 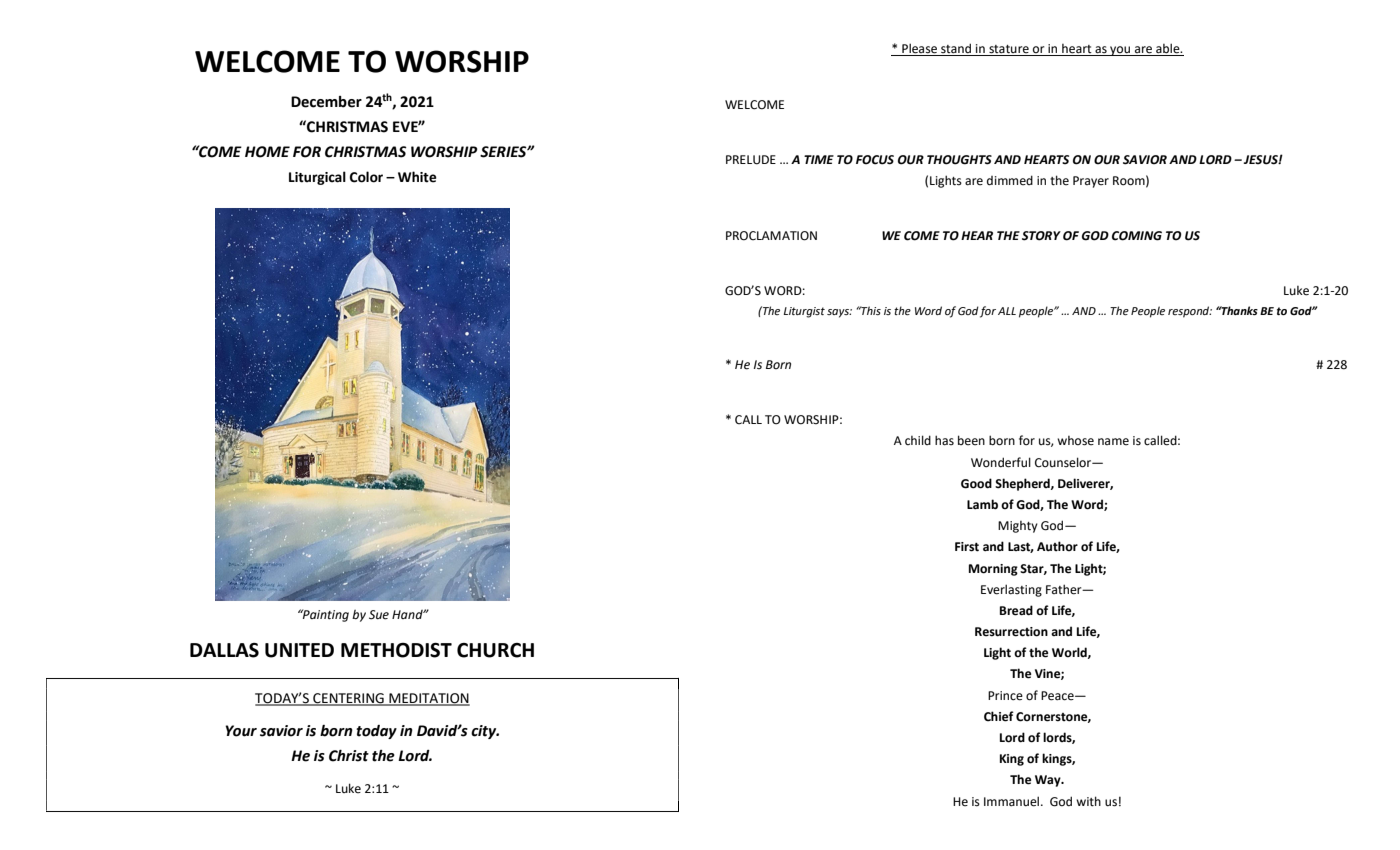 I want to click on child, so click(x=918, y=440).
